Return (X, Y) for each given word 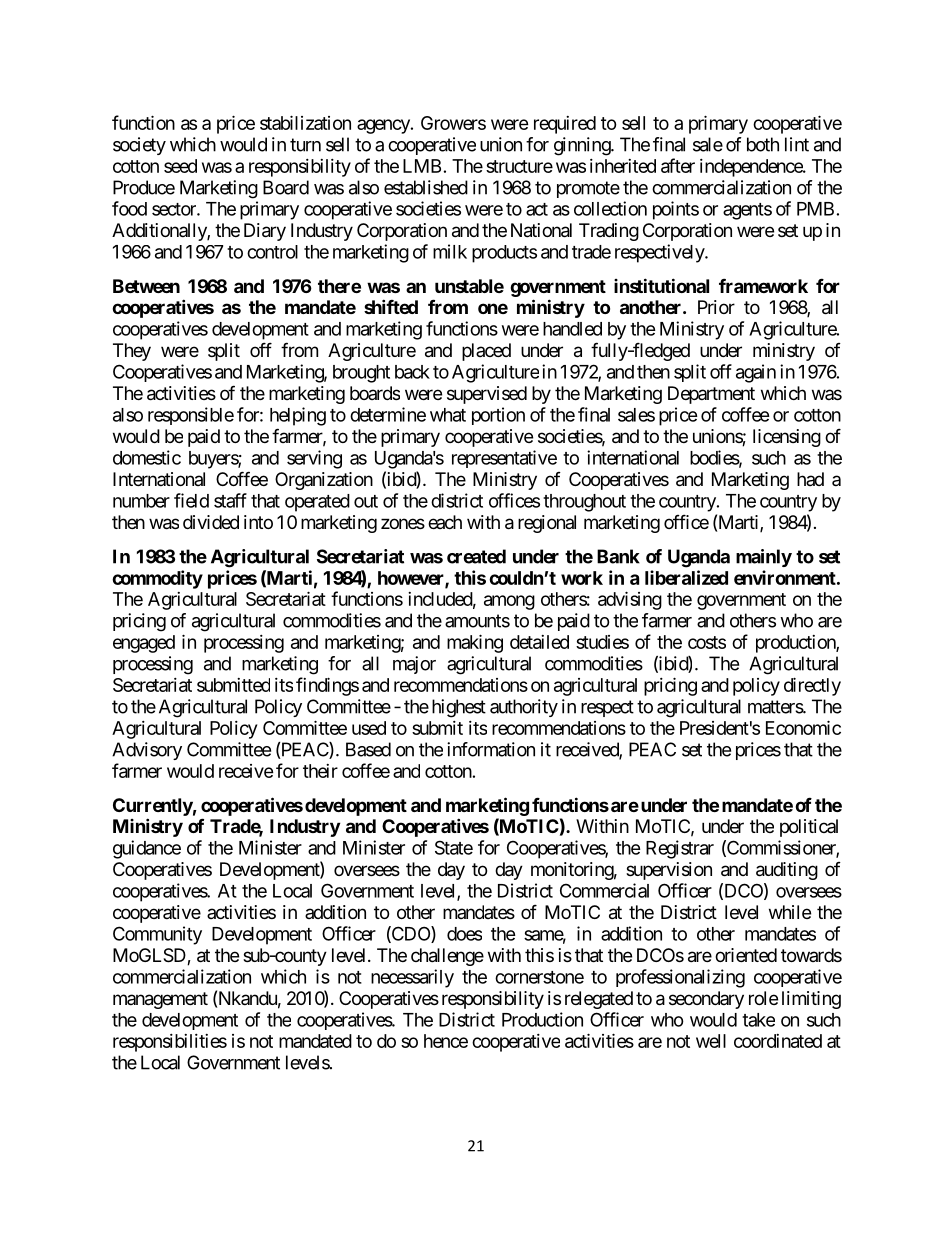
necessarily (412, 978)
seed (180, 166)
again (756, 373)
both (763, 144)
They (132, 352)
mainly (764, 558)
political (809, 828)
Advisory (147, 751)
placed (486, 352)
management (160, 1000)
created (476, 556)
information (491, 749)
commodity (157, 579)
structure (519, 166)
